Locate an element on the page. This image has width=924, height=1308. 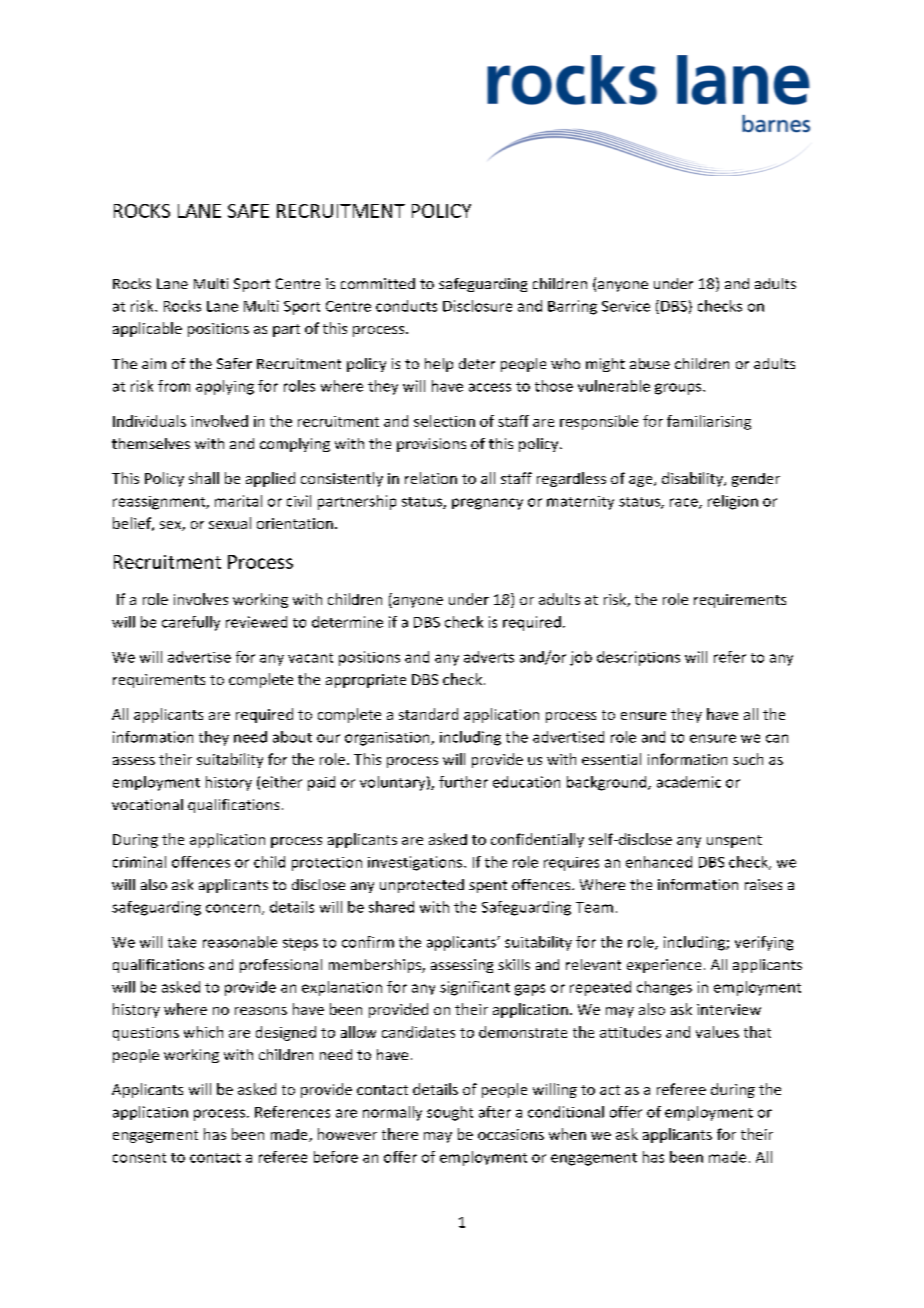
about is located at coordinates (292, 737).
